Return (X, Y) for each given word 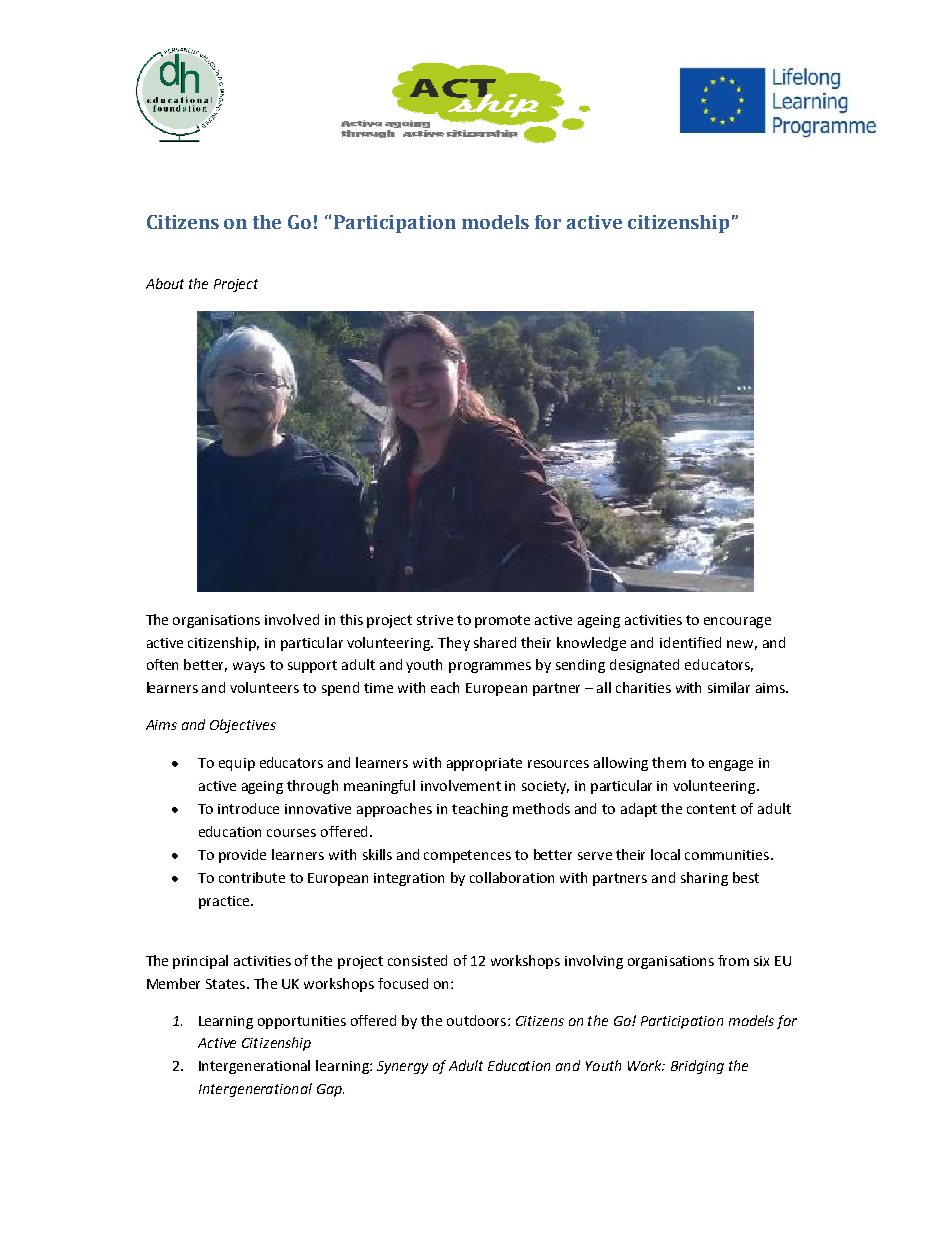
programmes (490, 667)
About (165, 283)
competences (467, 856)
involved (292, 619)
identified (690, 642)
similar (729, 687)
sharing (704, 879)
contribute (252, 877)
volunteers (264, 687)
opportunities (302, 1022)
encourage (737, 622)
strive (435, 620)
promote (502, 621)
